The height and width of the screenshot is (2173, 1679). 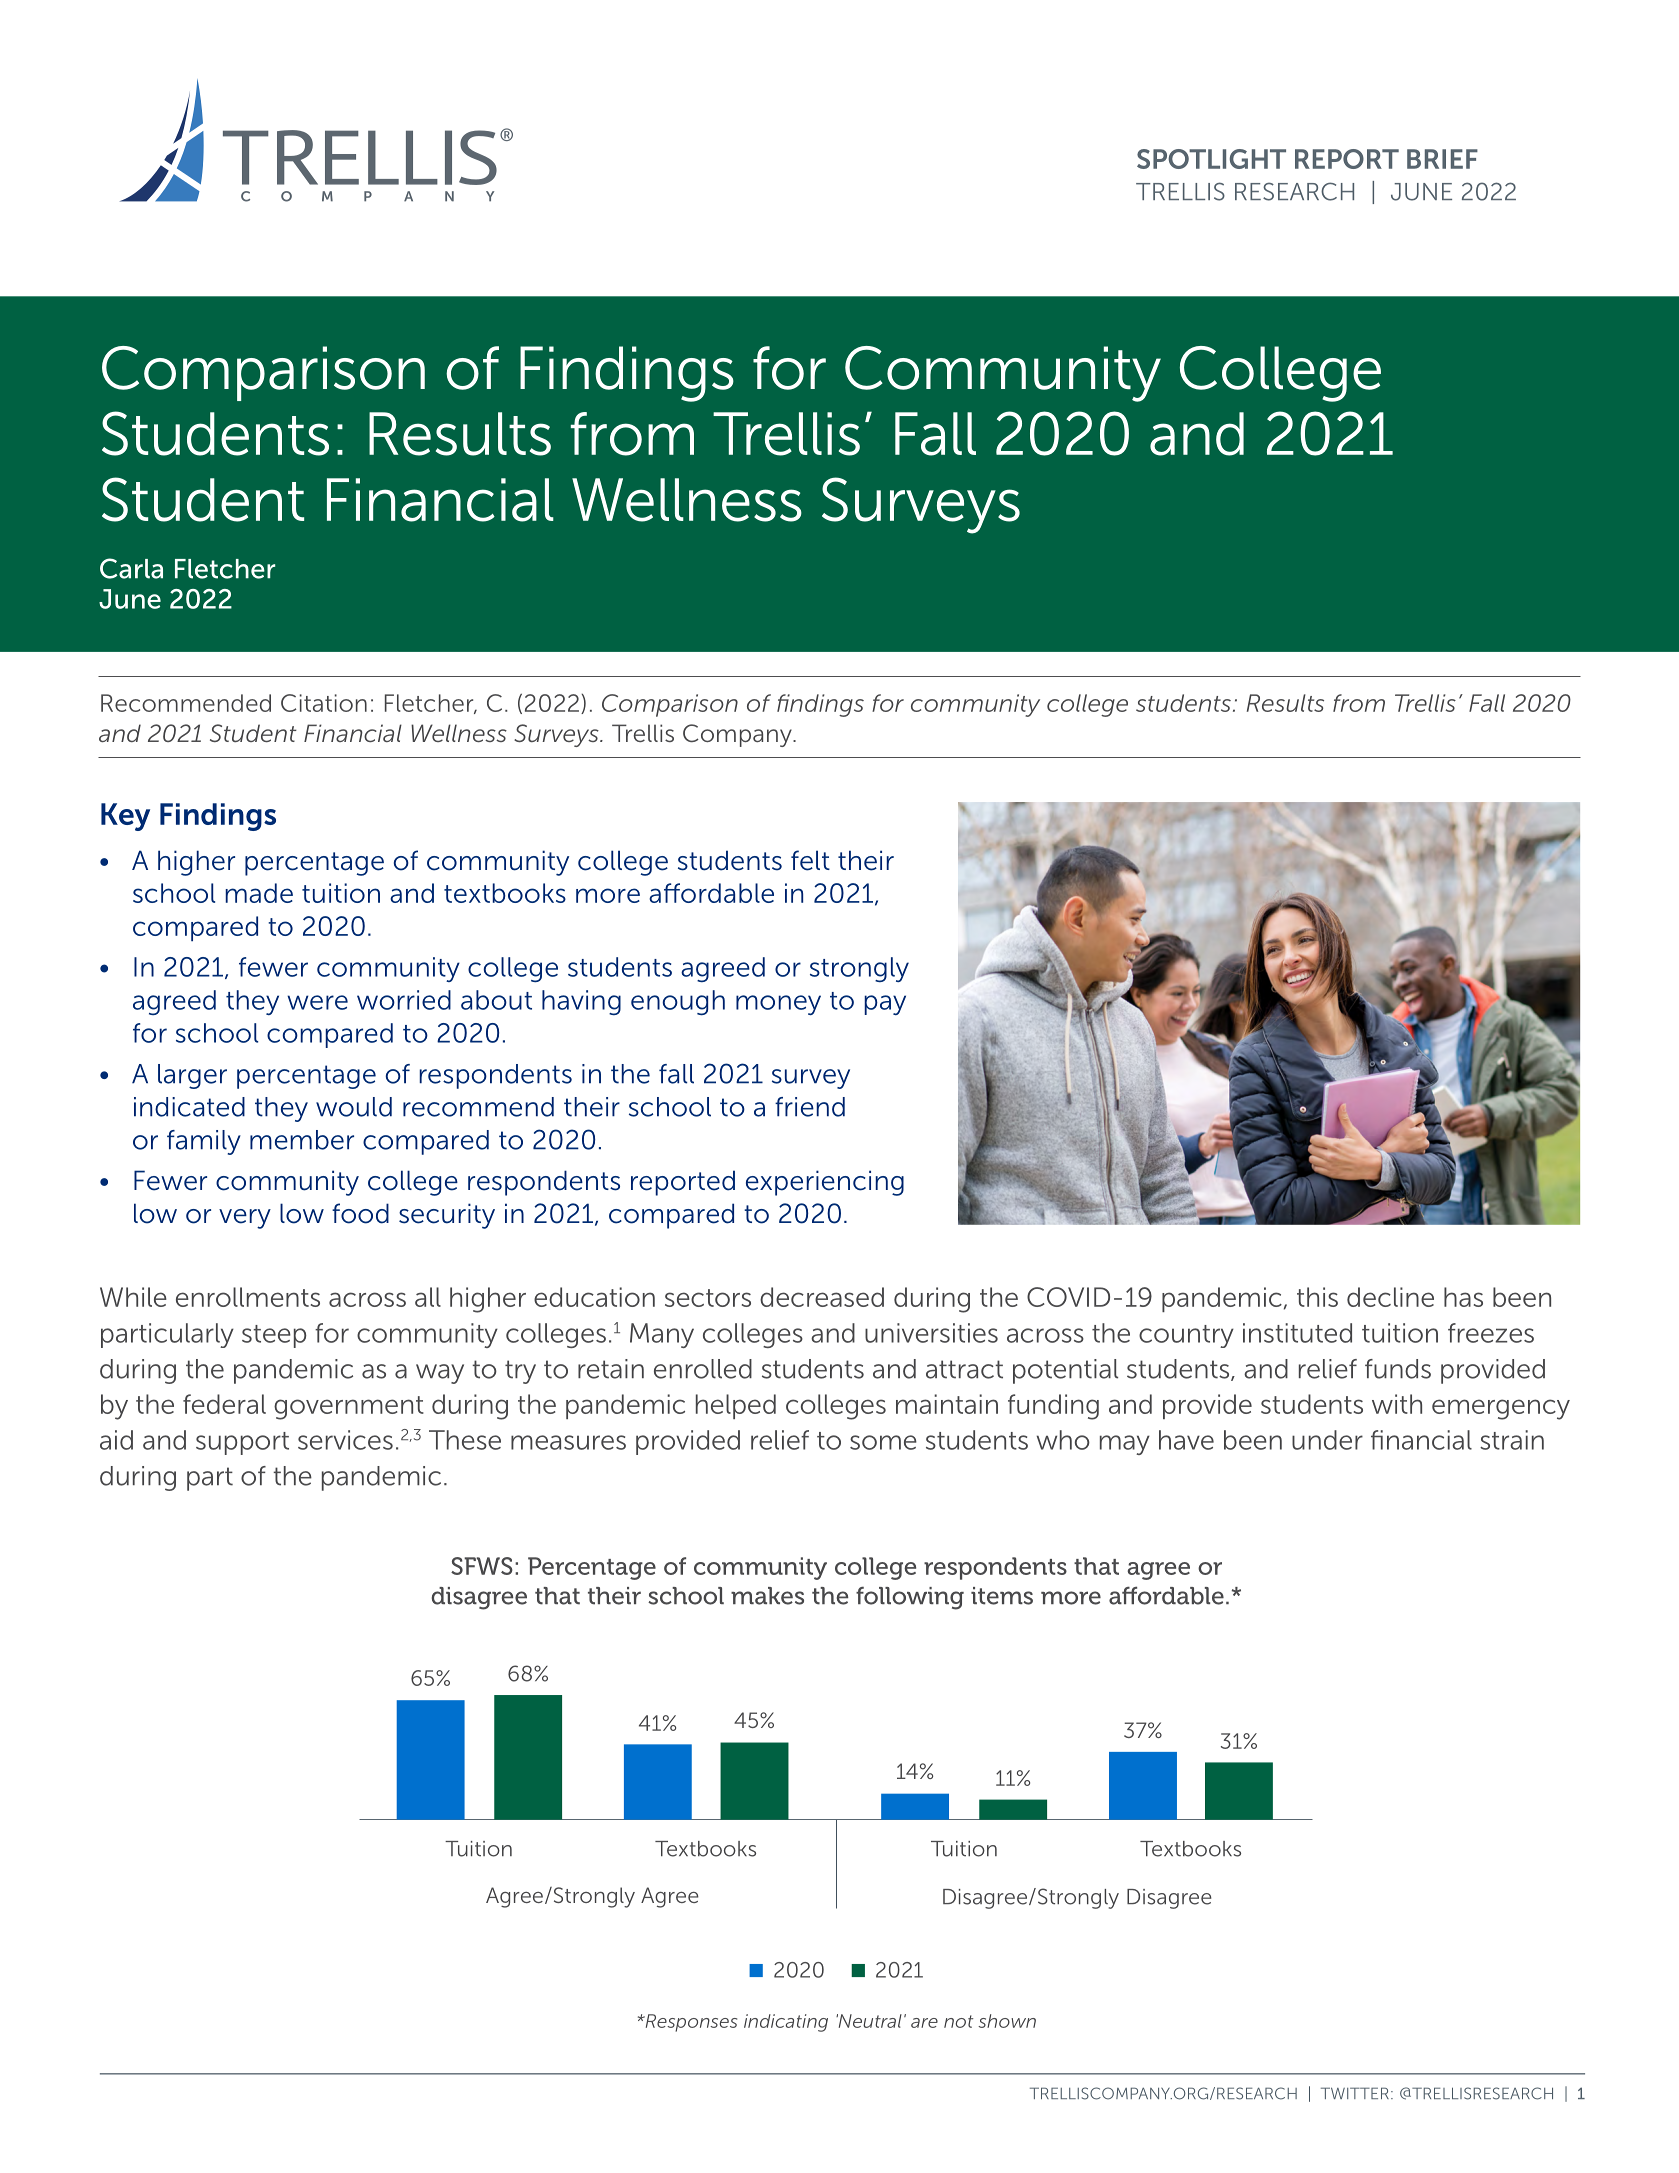 I want to click on SPOTLIGHT, so click(x=1211, y=159).
